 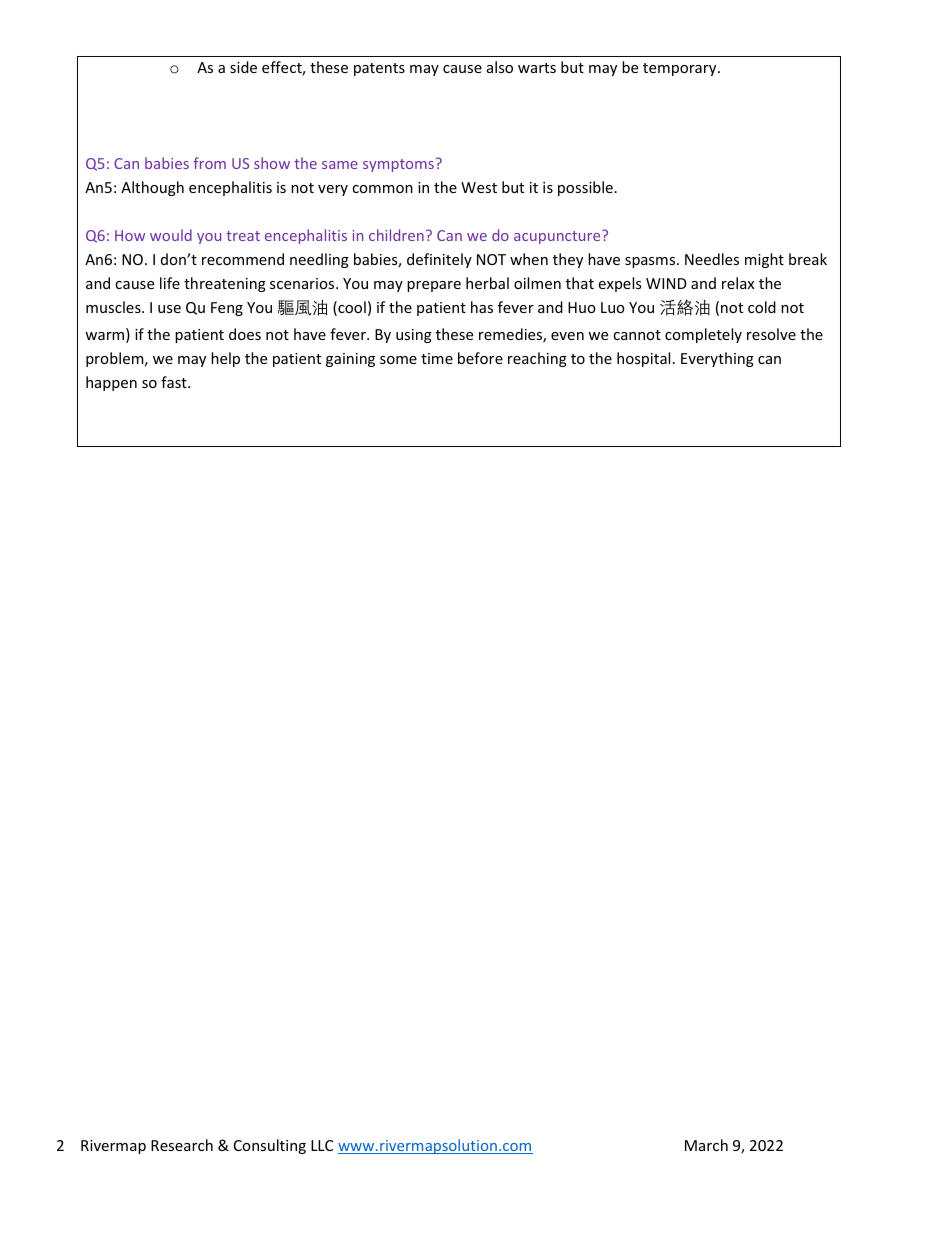 I want to click on relax, so click(x=738, y=283).
